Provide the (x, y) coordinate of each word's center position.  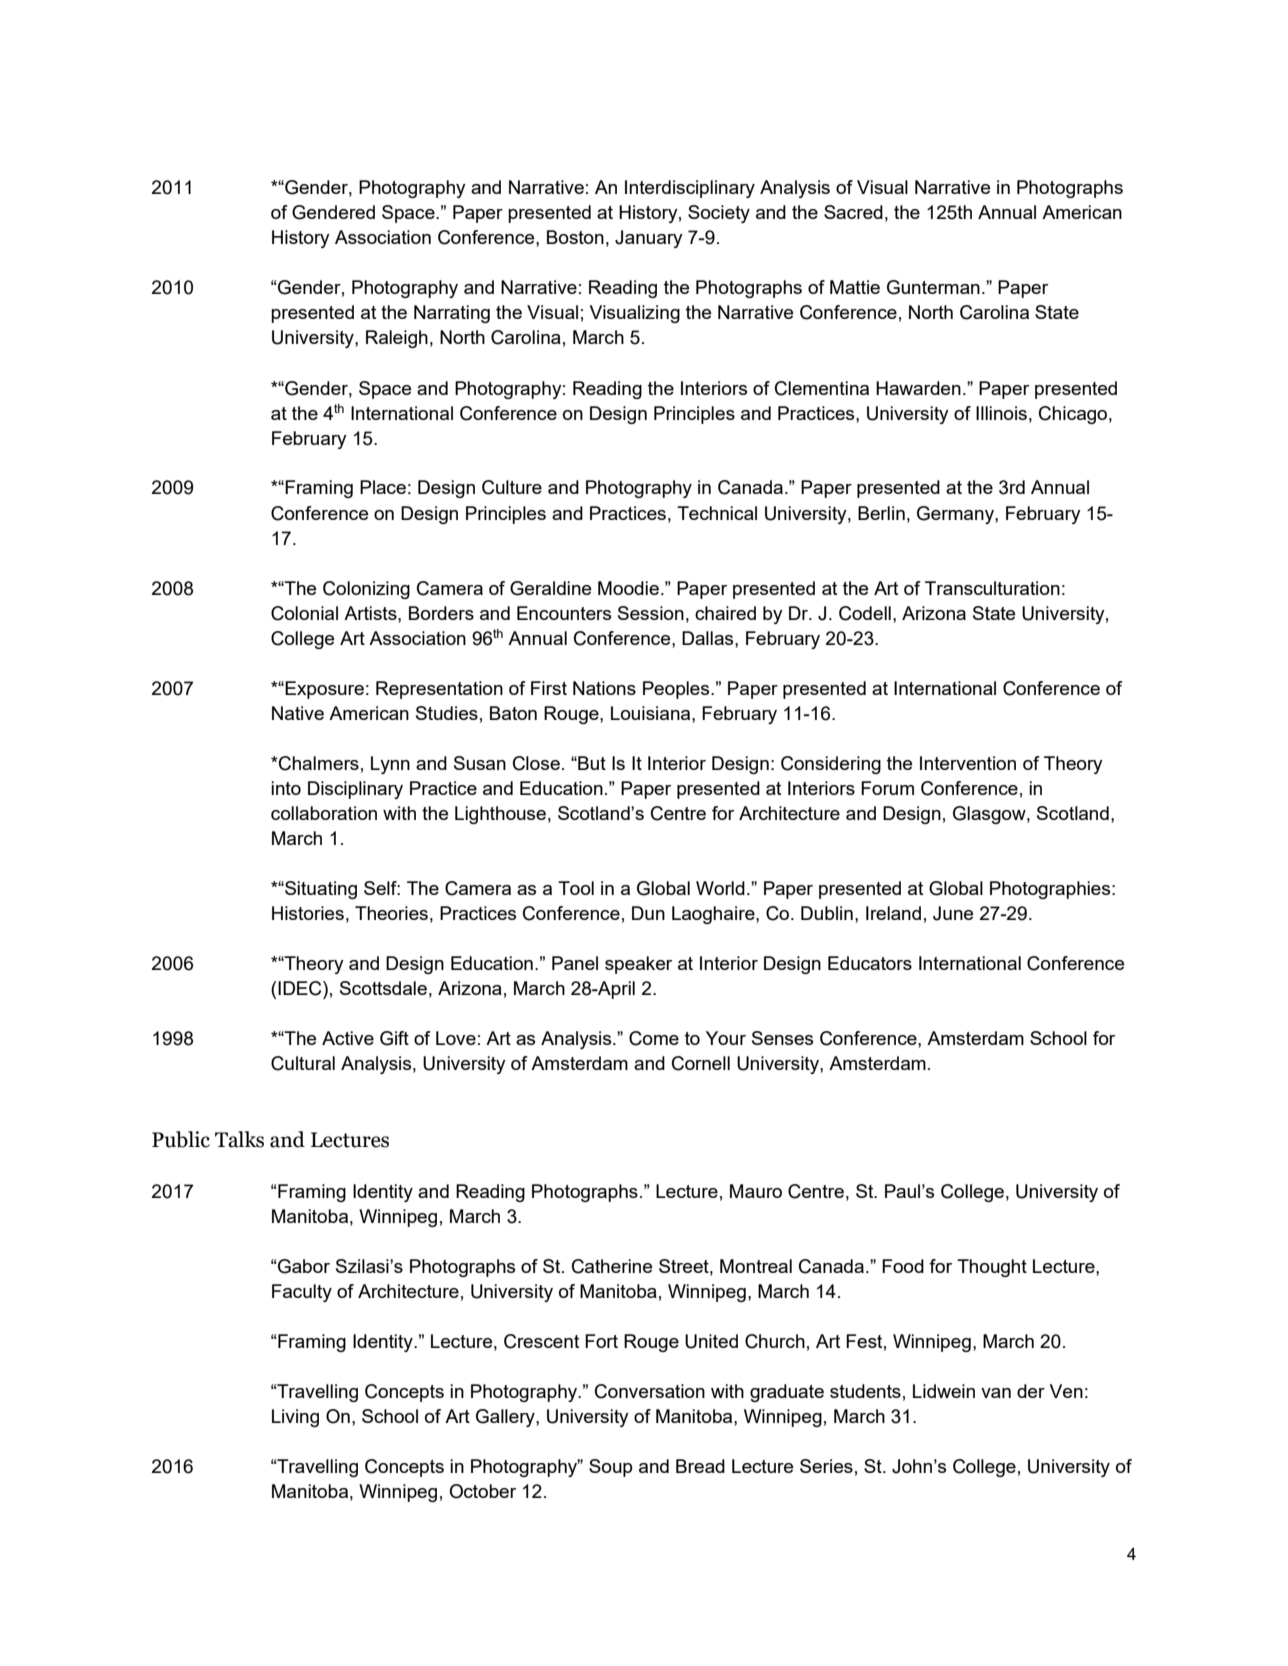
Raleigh (397, 339)
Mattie (855, 287)
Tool (576, 888)
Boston (575, 237)
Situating (320, 890)
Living (295, 1418)
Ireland (893, 913)
